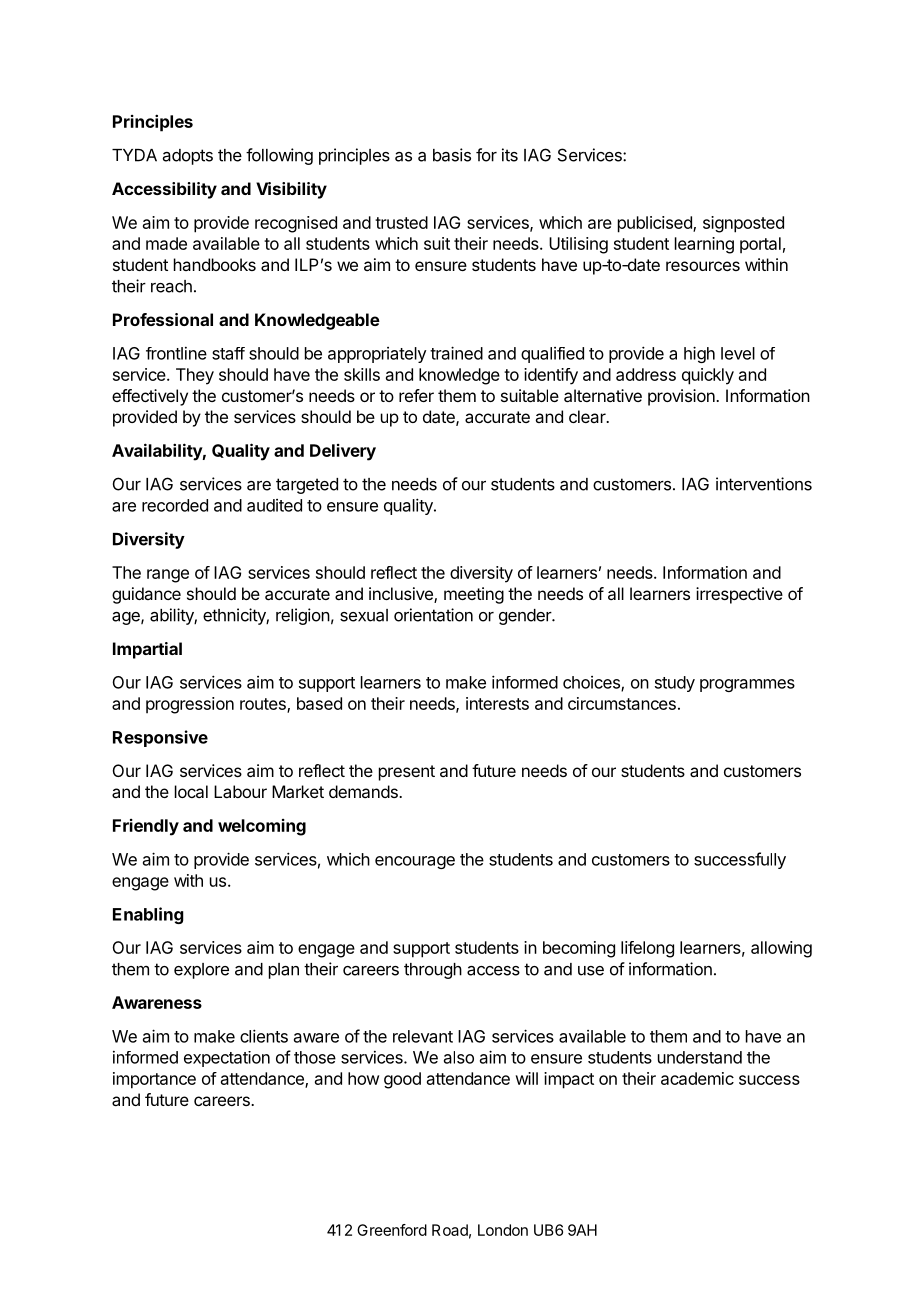 The image size is (924, 1308). What do you see at coordinates (433, 971) in the image?
I see `through` at bounding box center [433, 971].
